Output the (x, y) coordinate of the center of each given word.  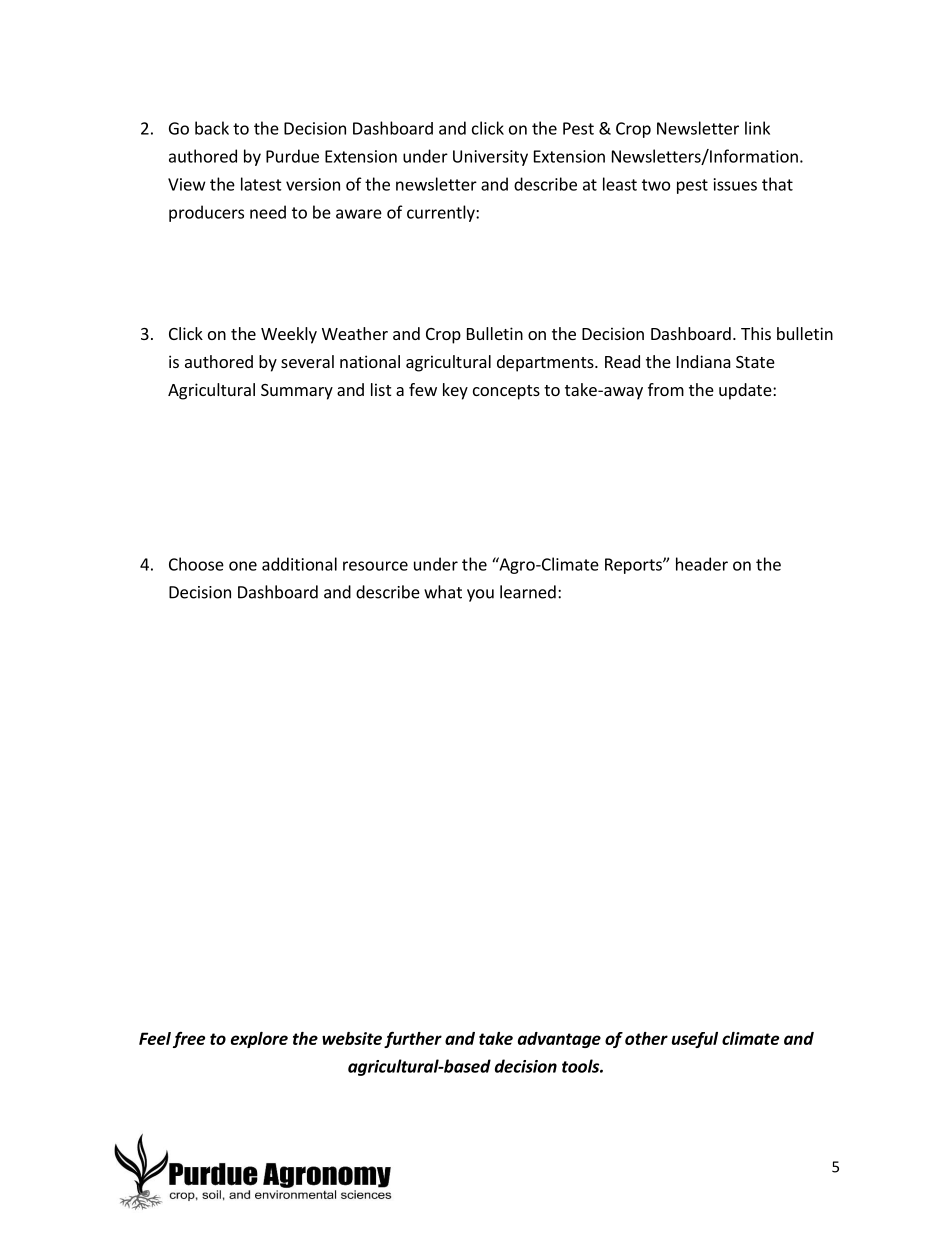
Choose (196, 564)
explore (259, 1040)
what (443, 592)
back (212, 128)
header (702, 564)
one (243, 566)
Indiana (704, 361)
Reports (634, 566)
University (490, 158)
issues (735, 184)
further (413, 1039)
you (480, 595)
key (455, 391)
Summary (297, 392)
